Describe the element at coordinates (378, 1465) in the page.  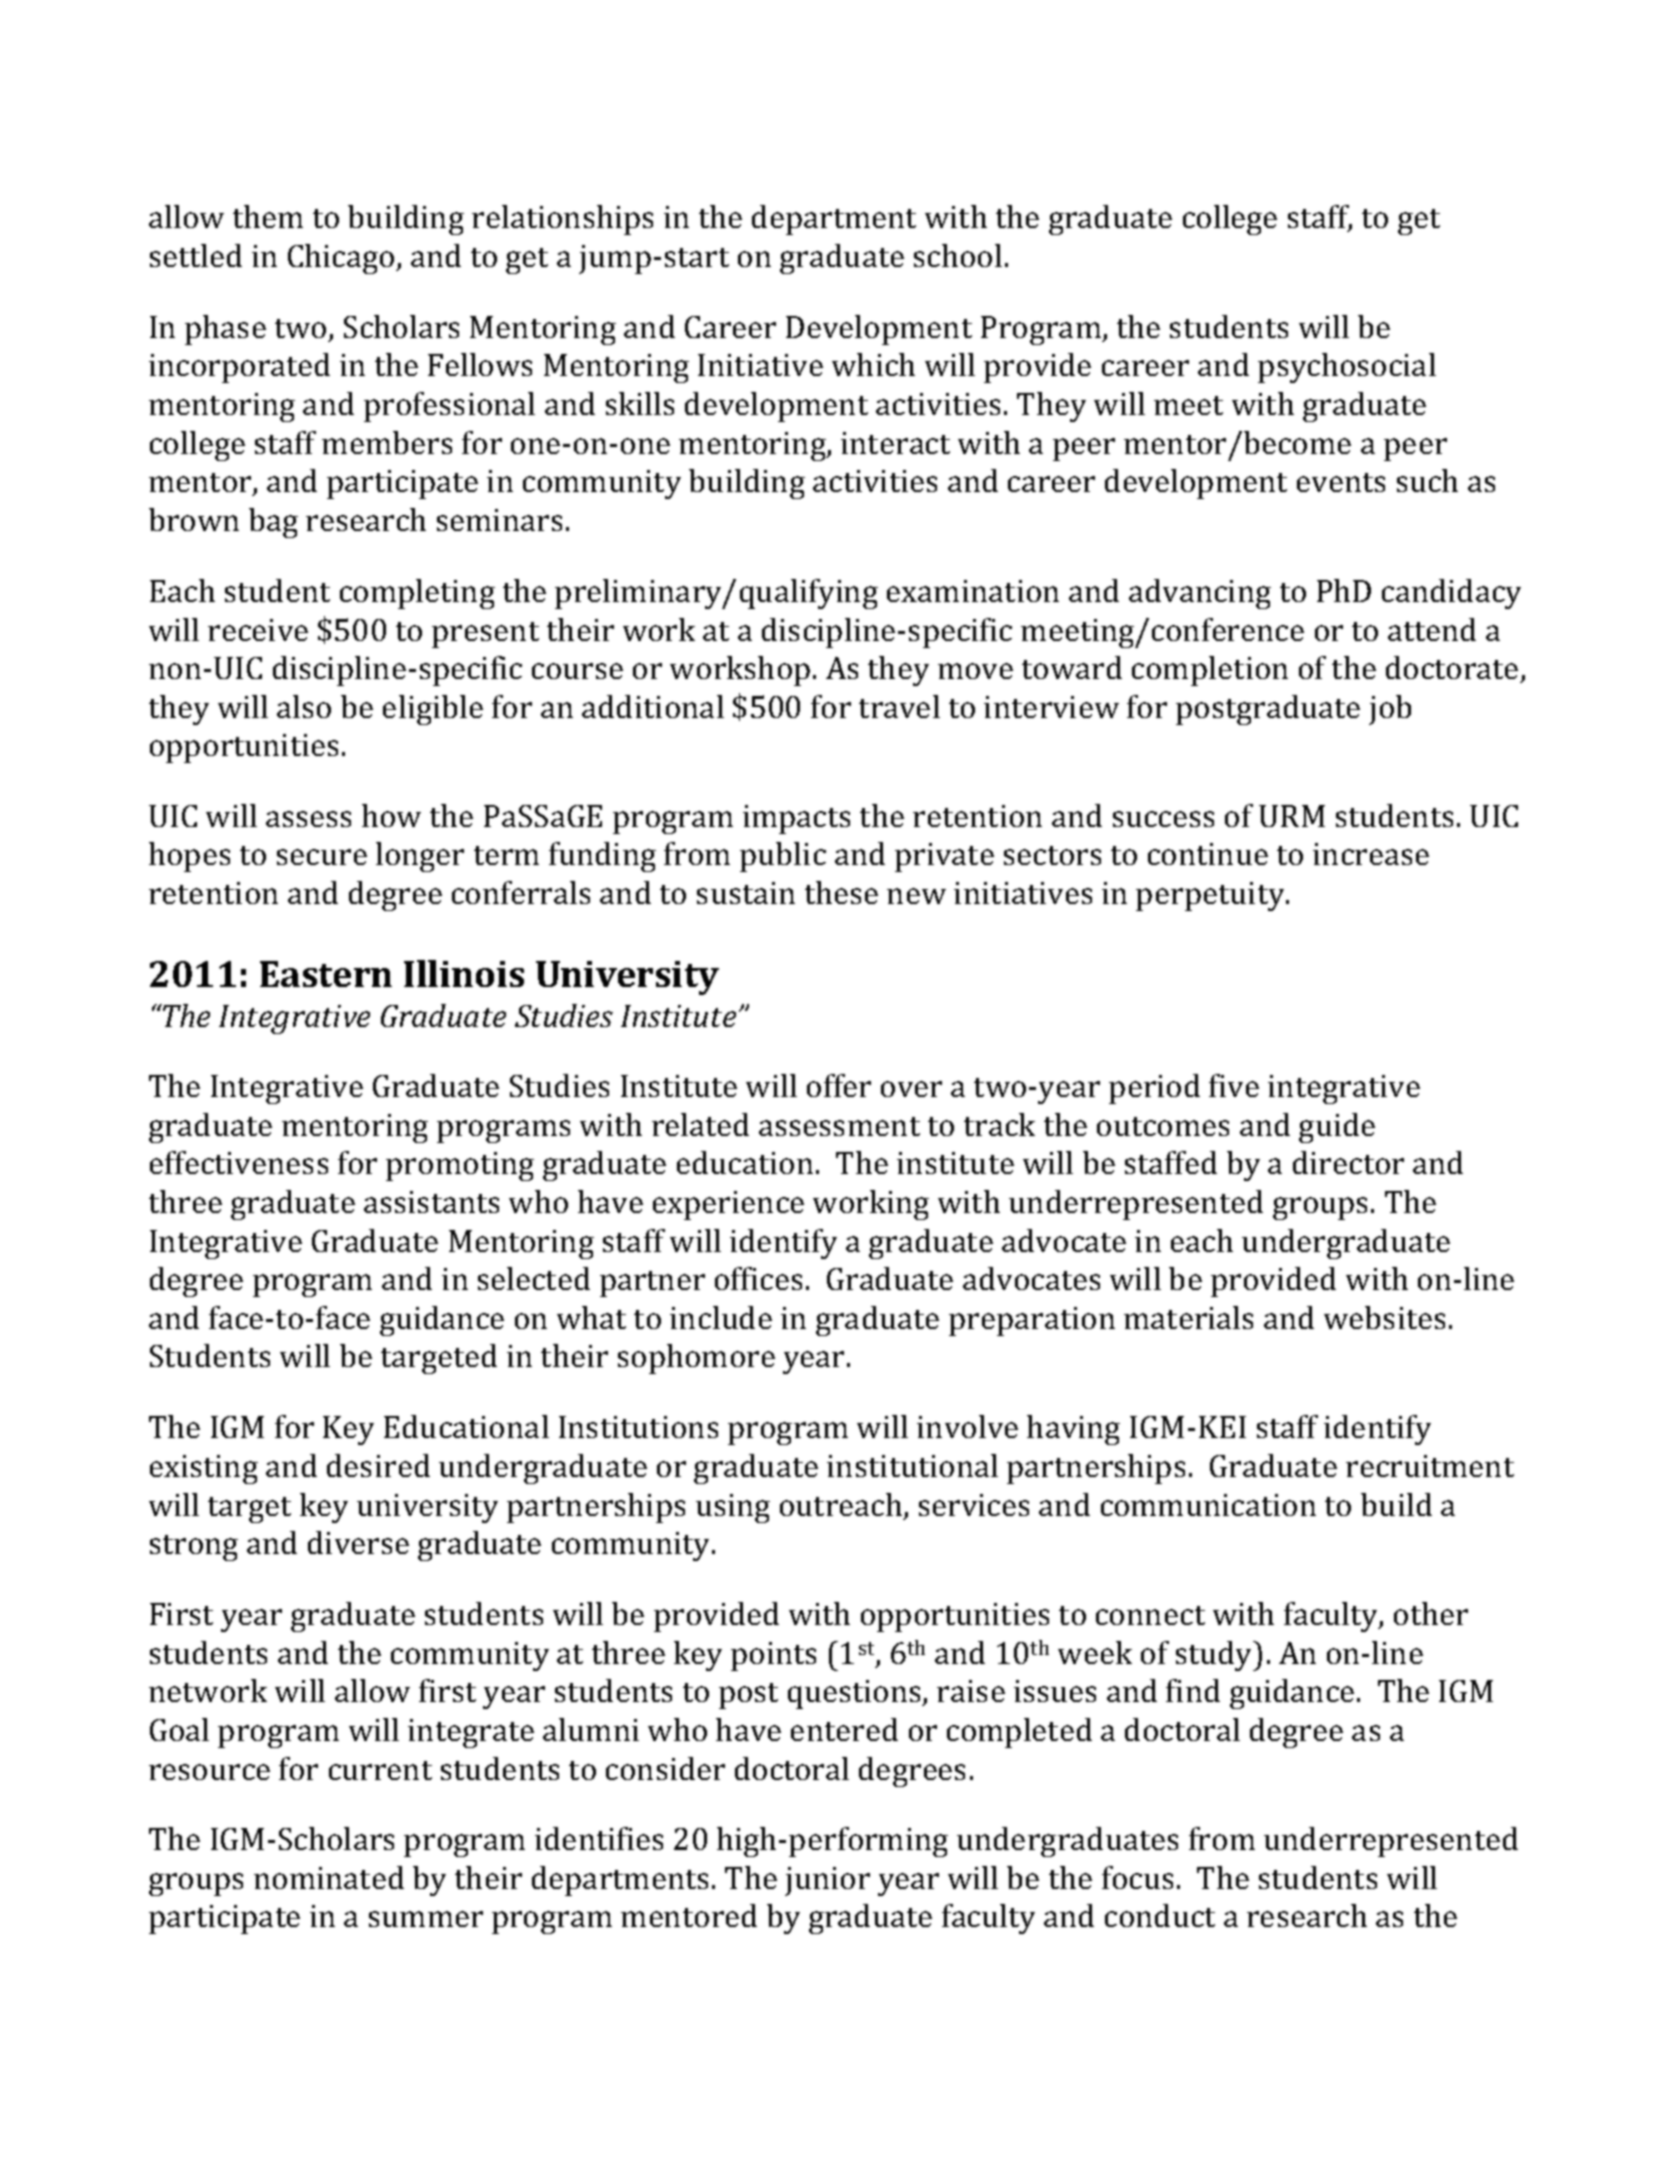
I see `desired` at that location.
